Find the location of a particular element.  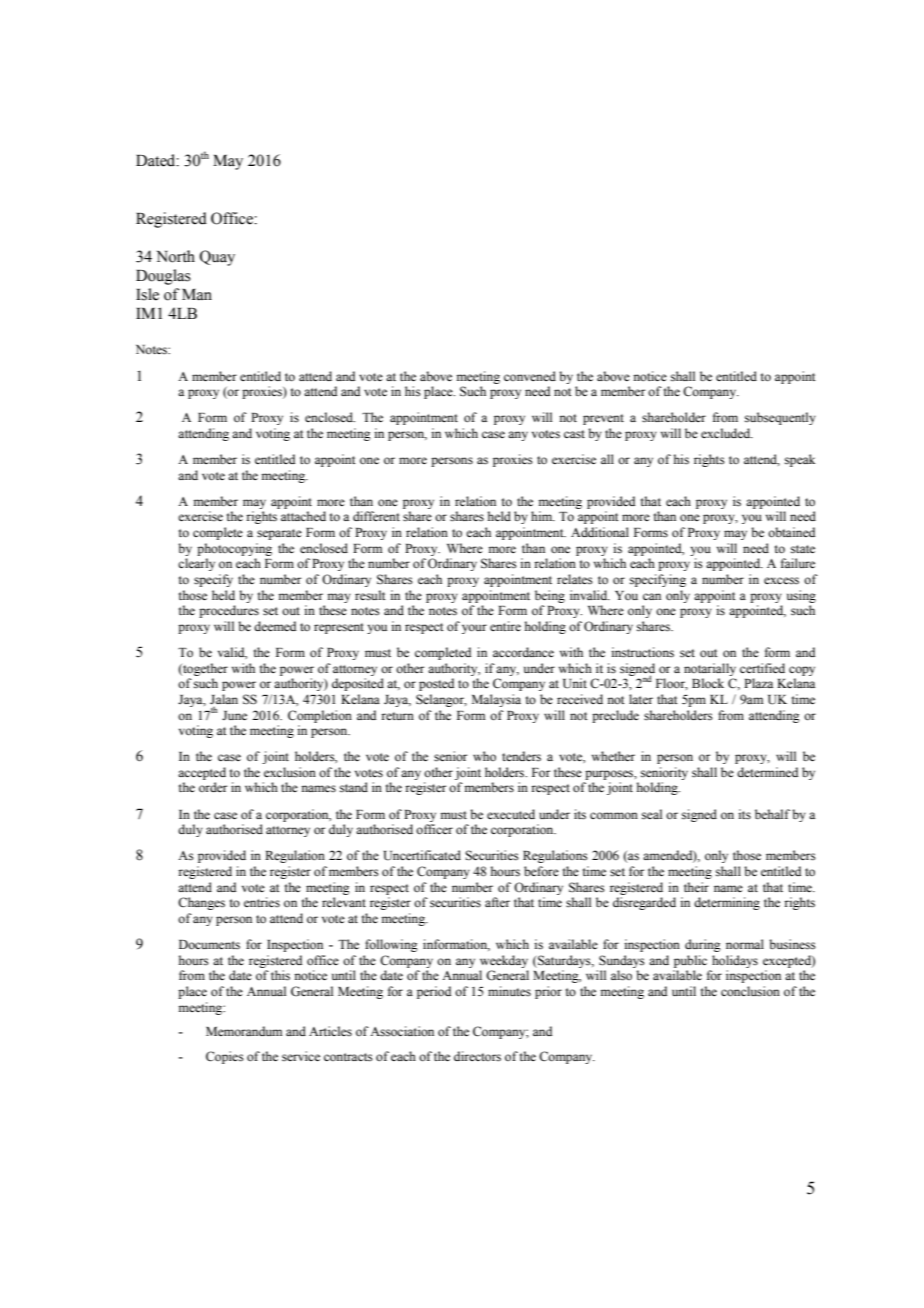

convened is located at coordinates (530, 376).
